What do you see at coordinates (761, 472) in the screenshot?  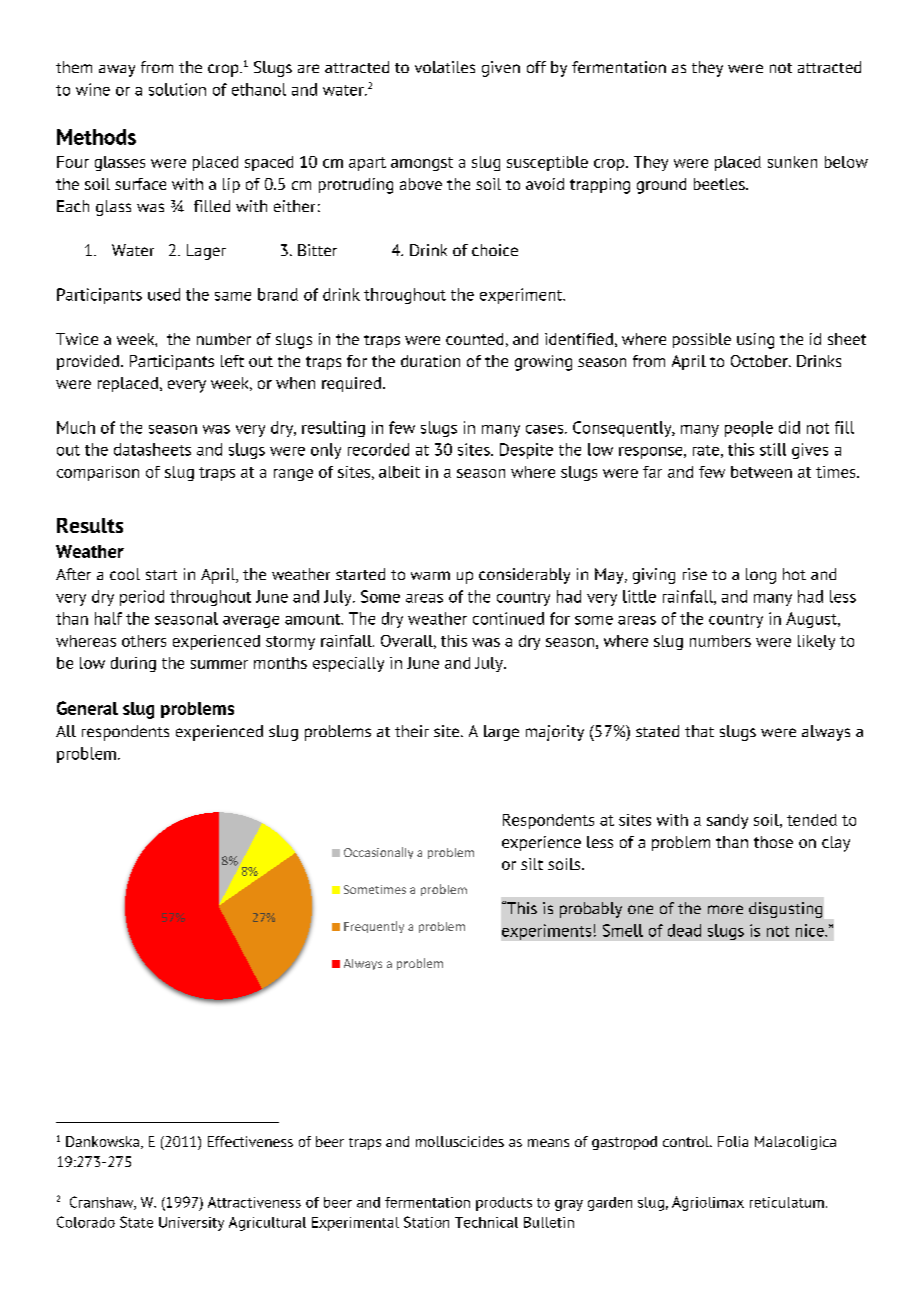 I see `between` at bounding box center [761, 472].
